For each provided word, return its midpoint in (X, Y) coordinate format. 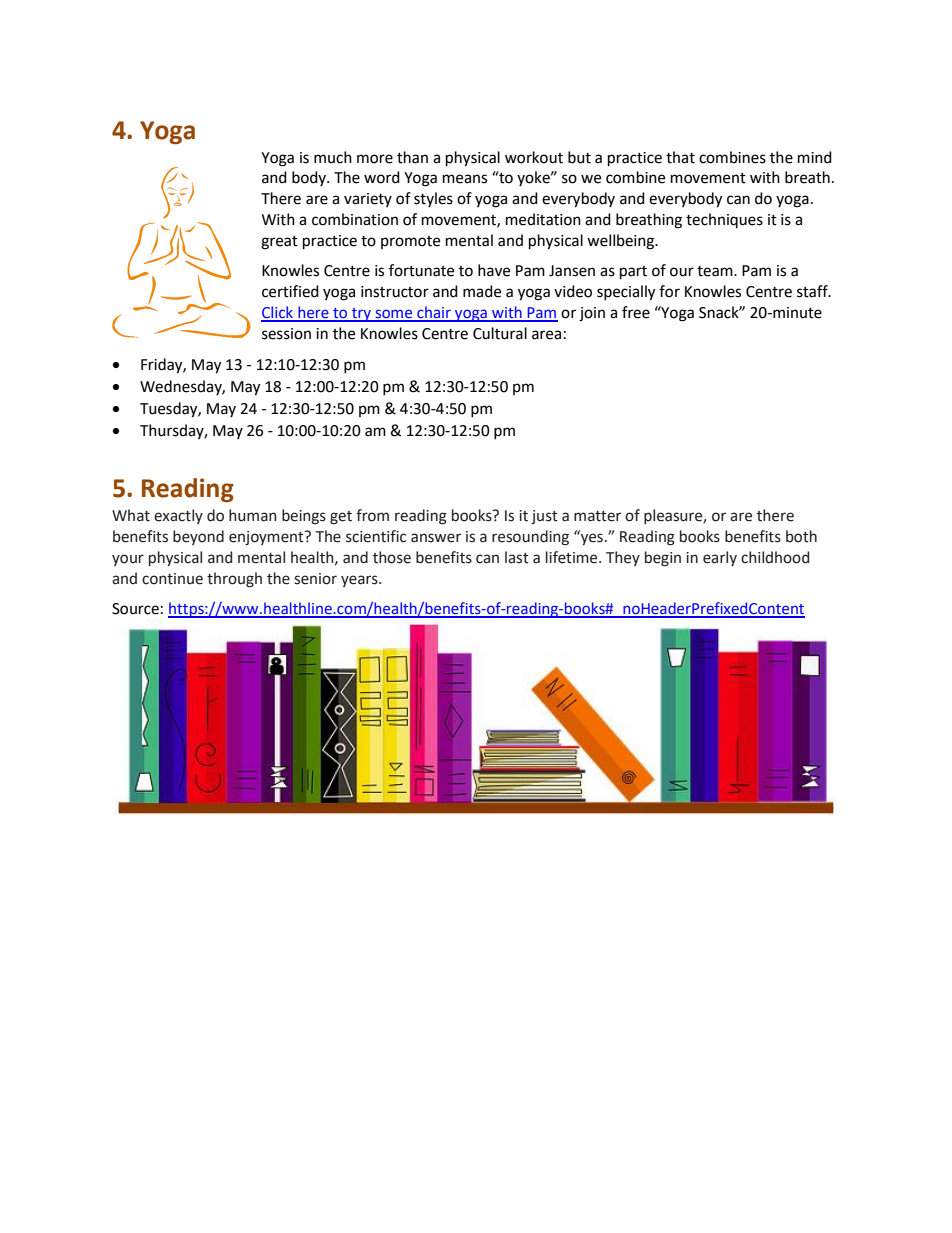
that (680, 157)
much (333, 157)
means (465, 179)
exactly (178, 516)
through (234, 580)
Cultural (500, 333)
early (720, 558)
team (716, 271)
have (494, 270)
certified (290, 291)
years (360, 581)
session (286, 334)
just (544, 517)
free (636, 312)
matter (597, 516)
